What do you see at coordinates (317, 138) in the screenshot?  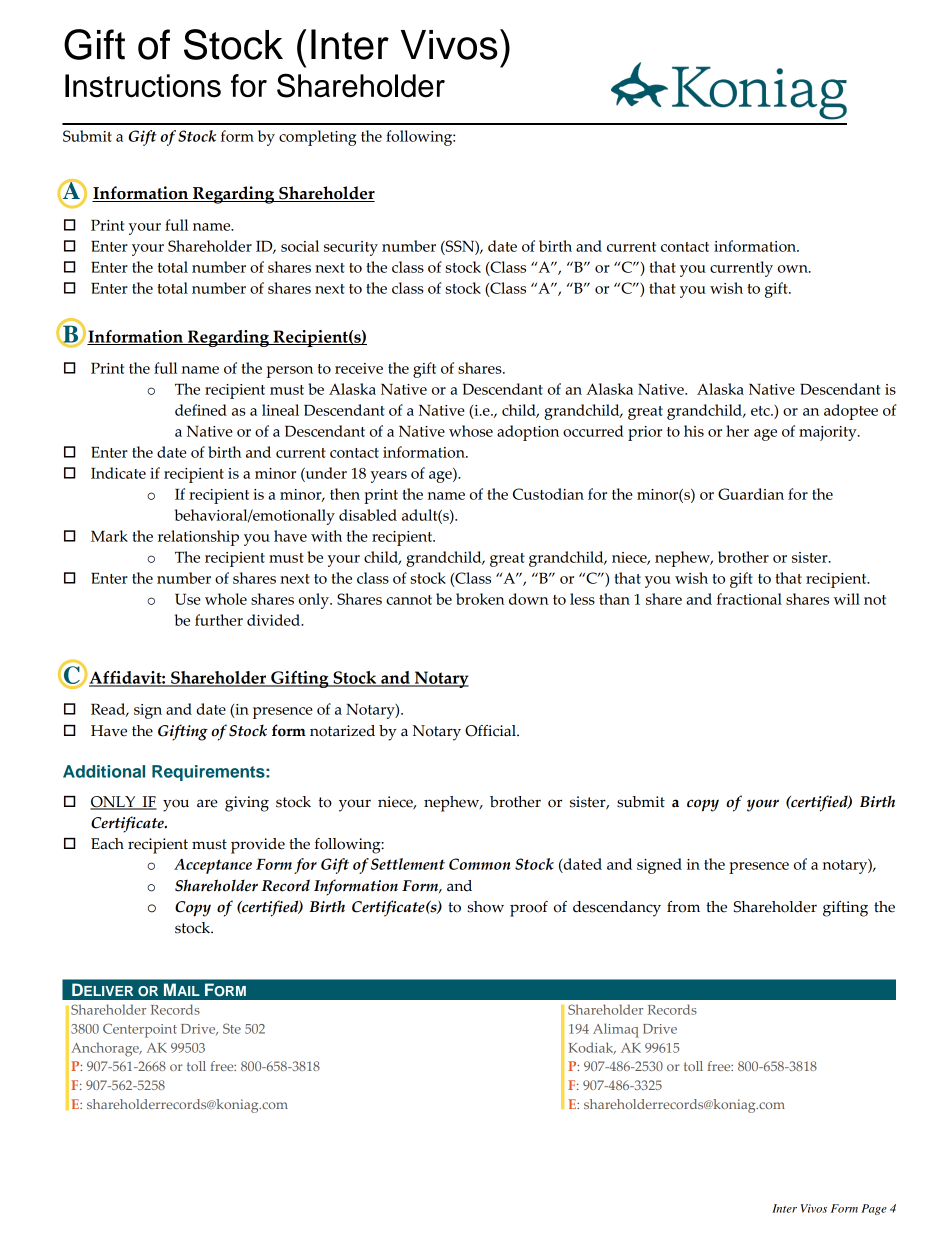 I see `completing` at bounding box center [317, 138].
